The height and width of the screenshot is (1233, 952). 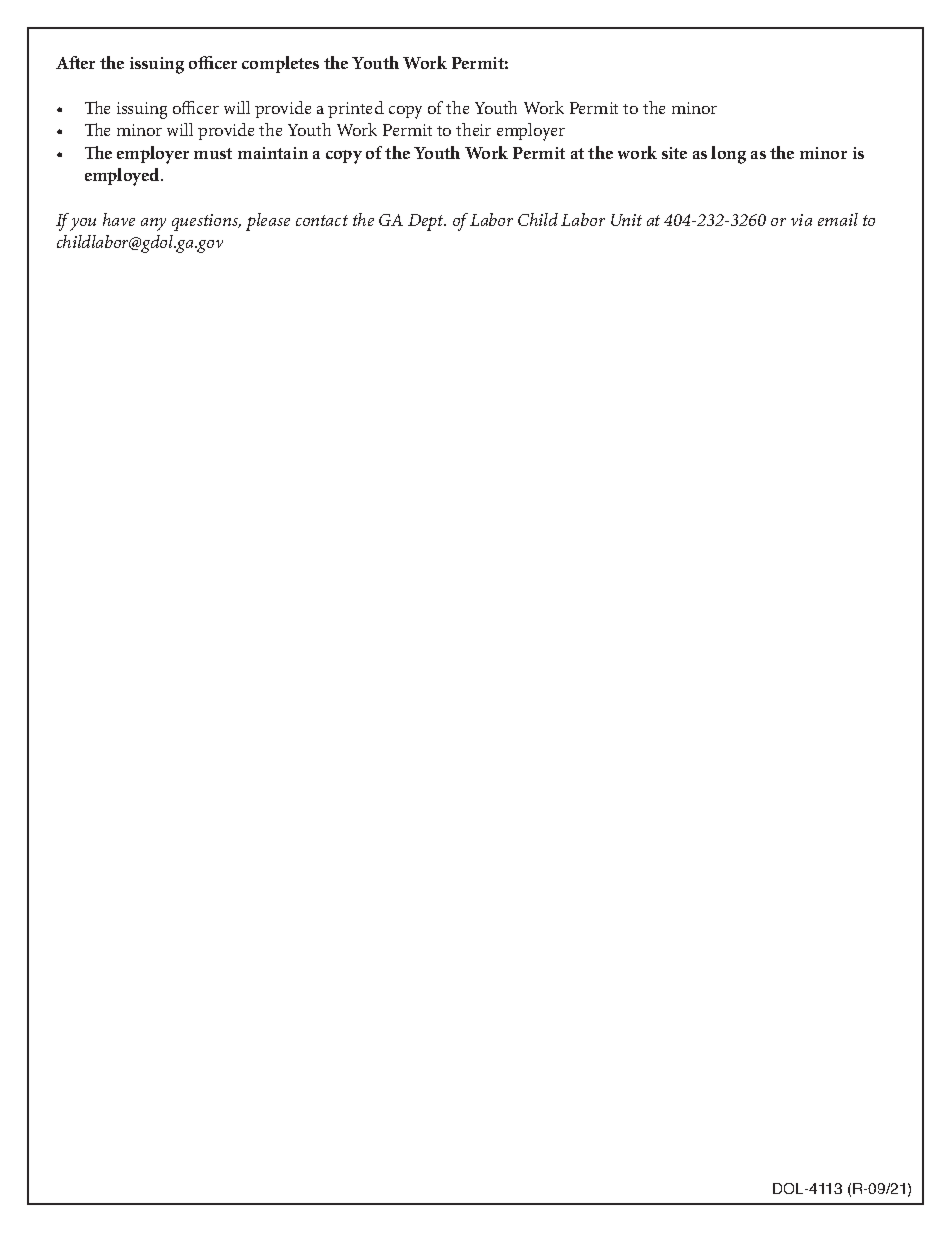 I want to click on completes, so click(x=280, y=64).
